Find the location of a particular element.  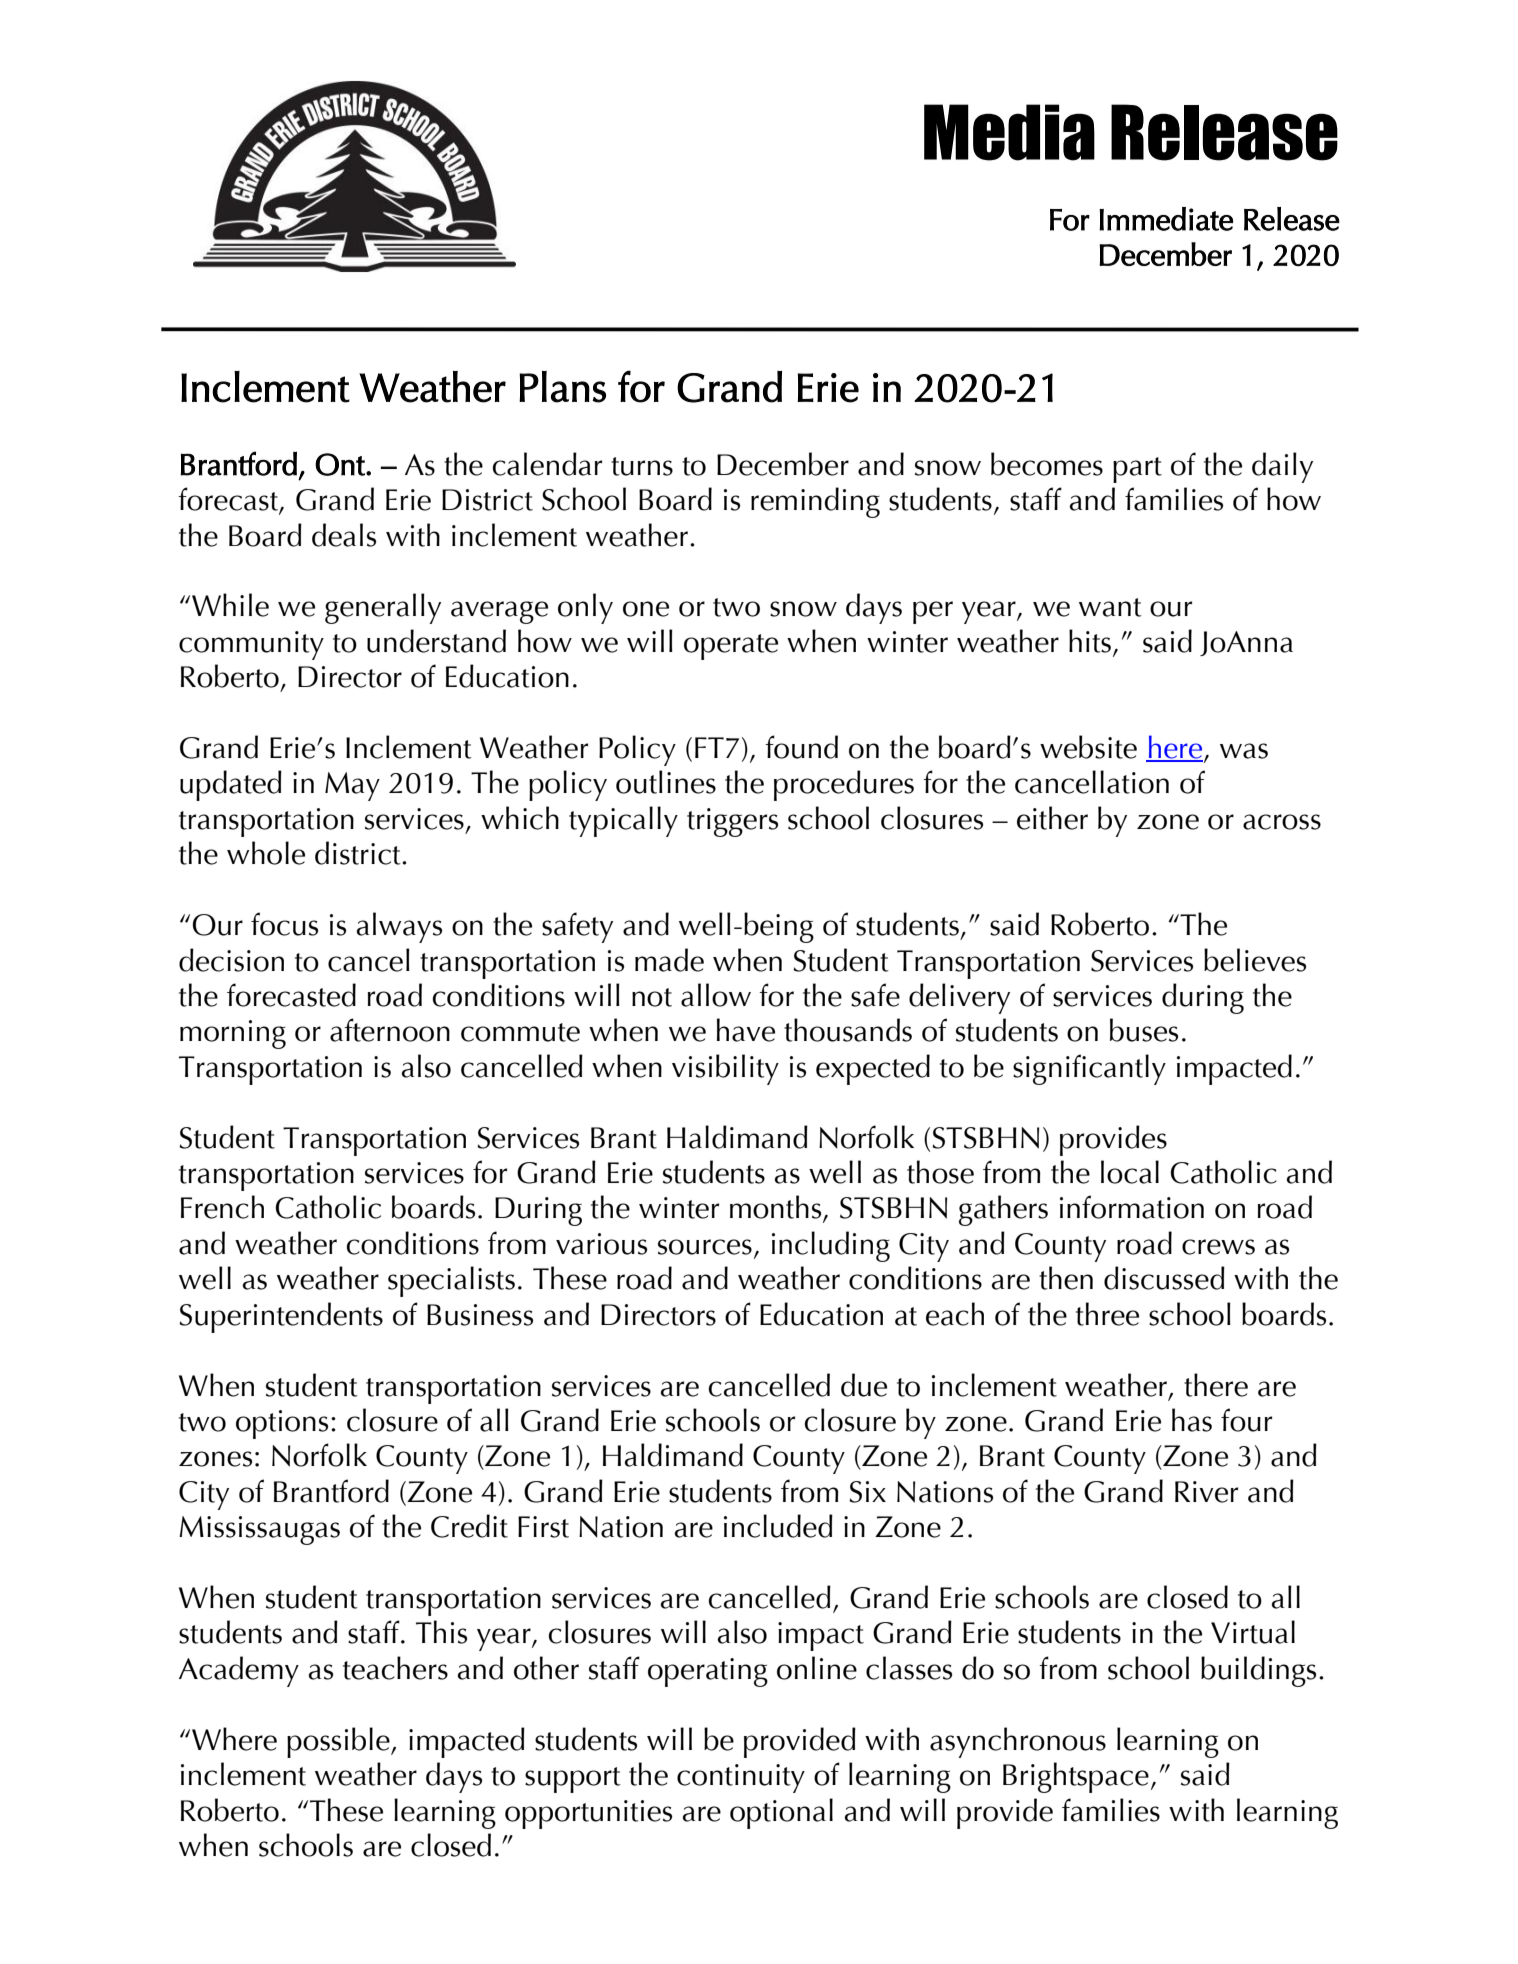

visibility is located at coordinates (725, 1069).
